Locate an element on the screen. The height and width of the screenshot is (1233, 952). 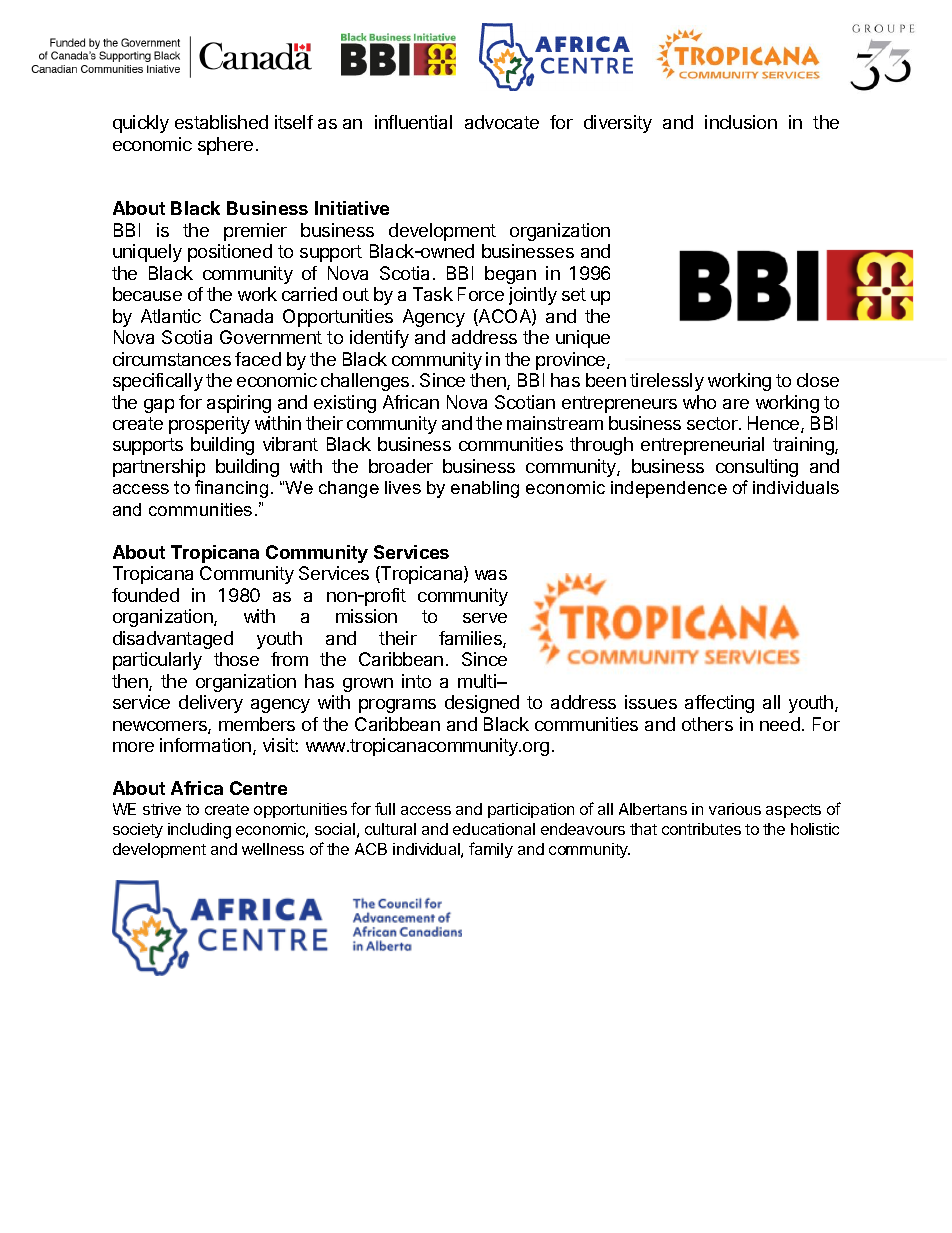
serve is located at coordinates (485, 618).
